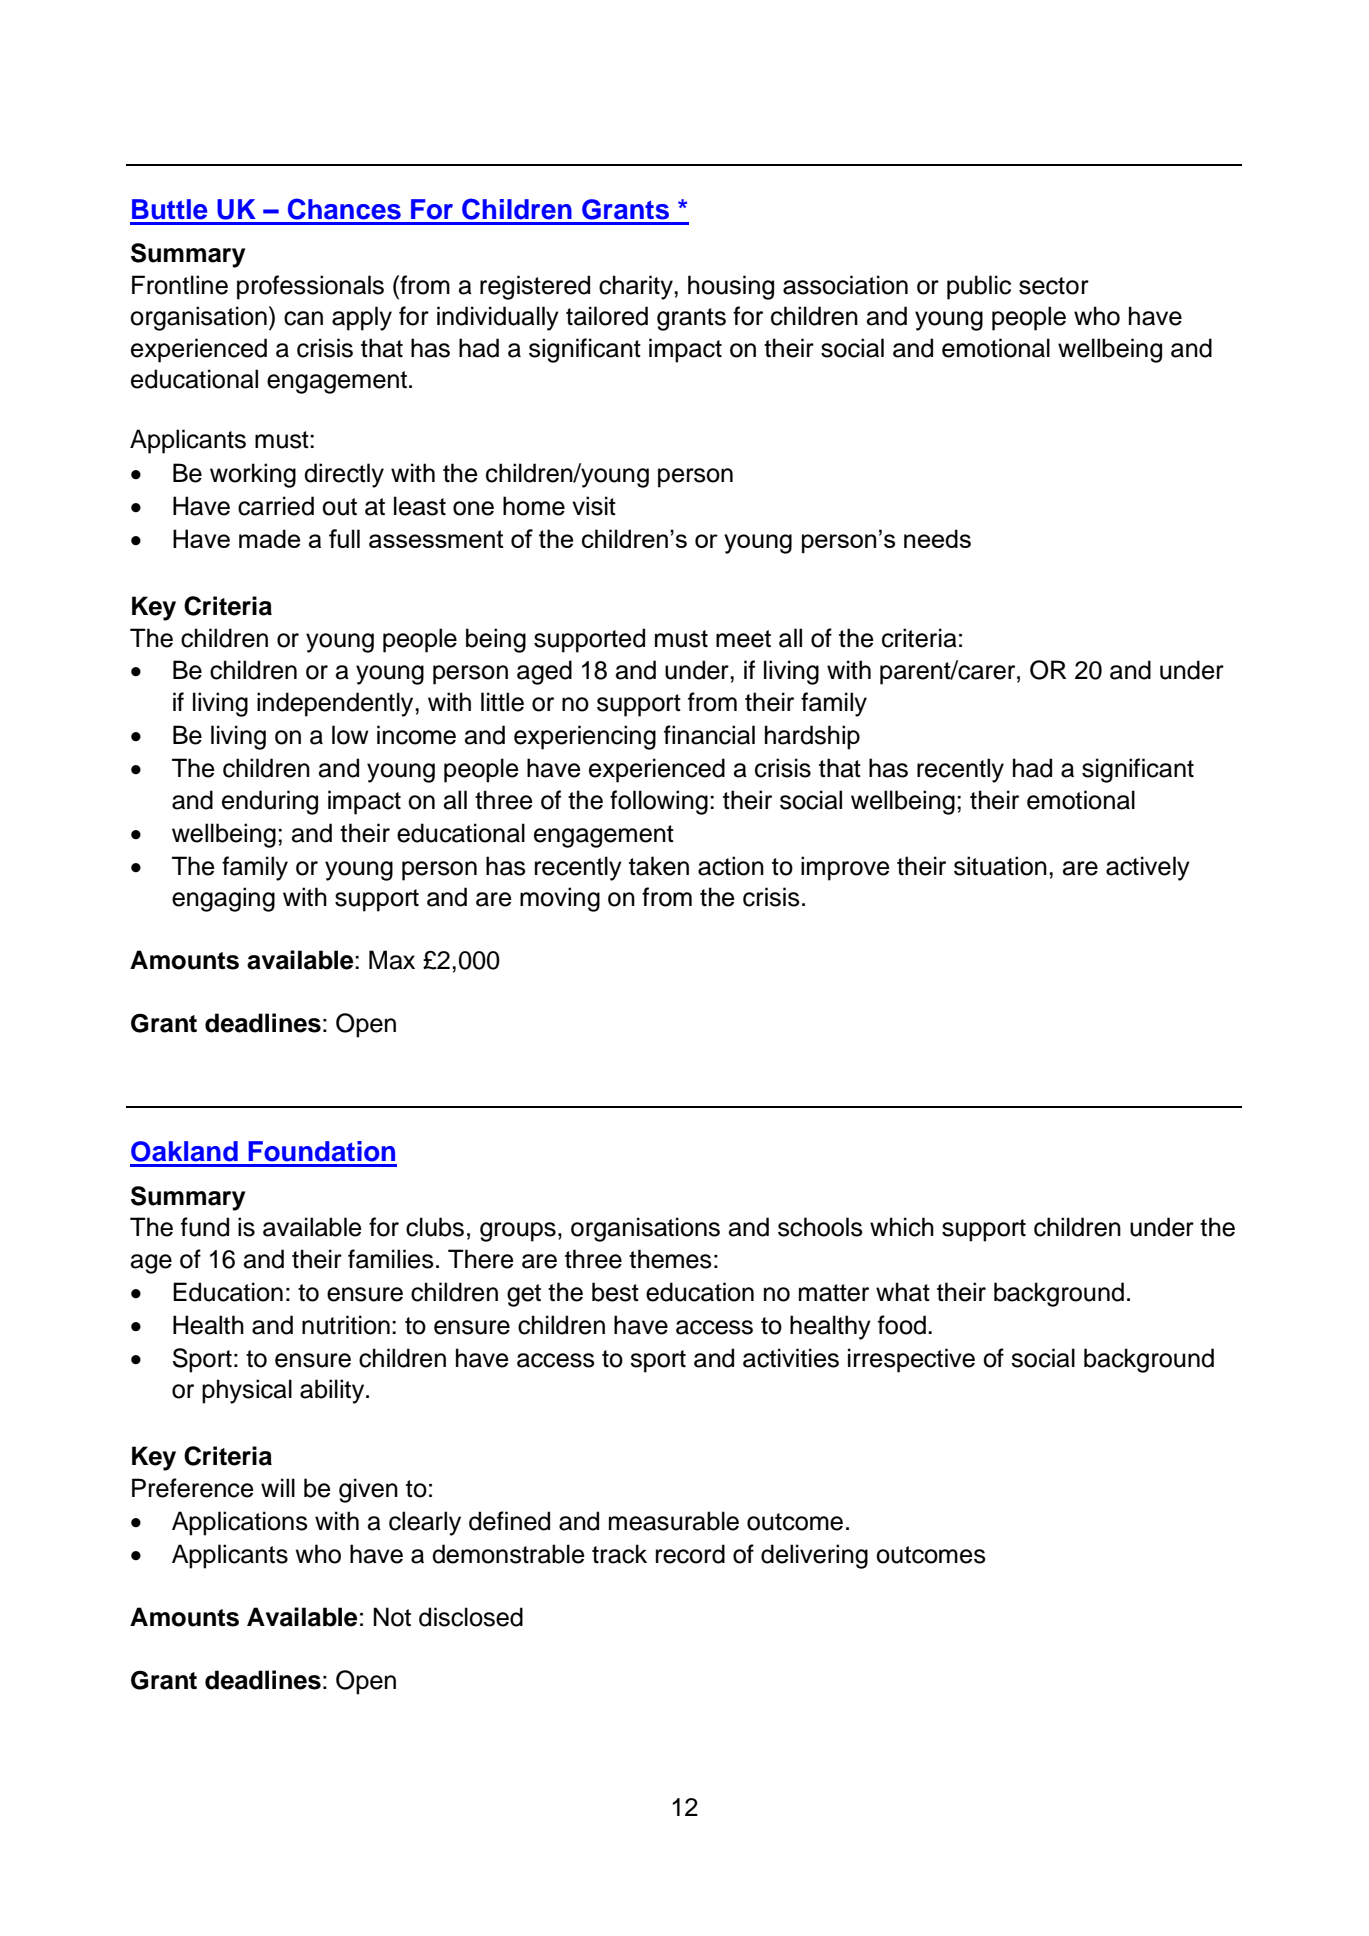 This screenshot has width=1369, height=1936. I want to click on Applications, so click(240, 1523).
